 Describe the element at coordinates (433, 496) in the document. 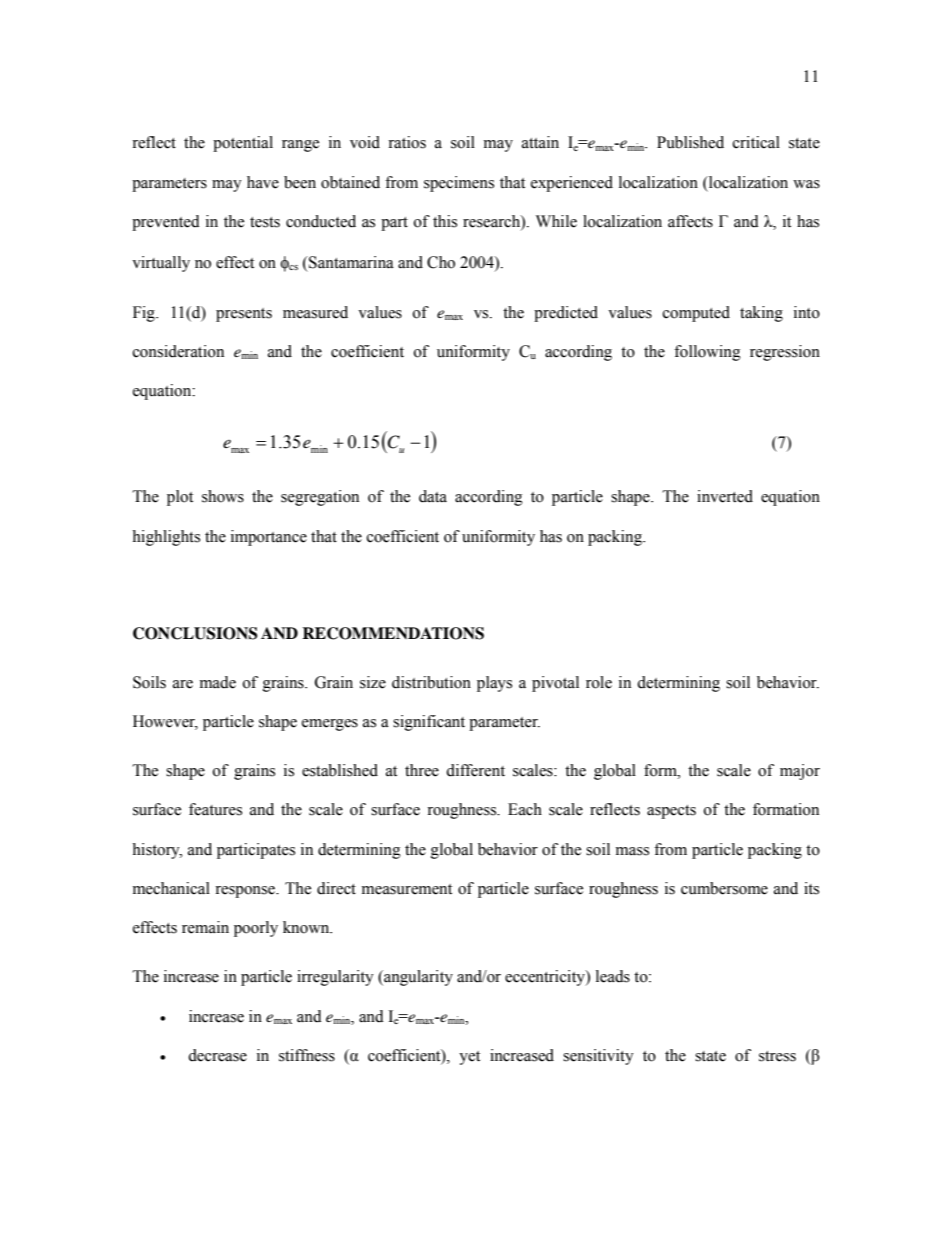

I see `data` at that location.
